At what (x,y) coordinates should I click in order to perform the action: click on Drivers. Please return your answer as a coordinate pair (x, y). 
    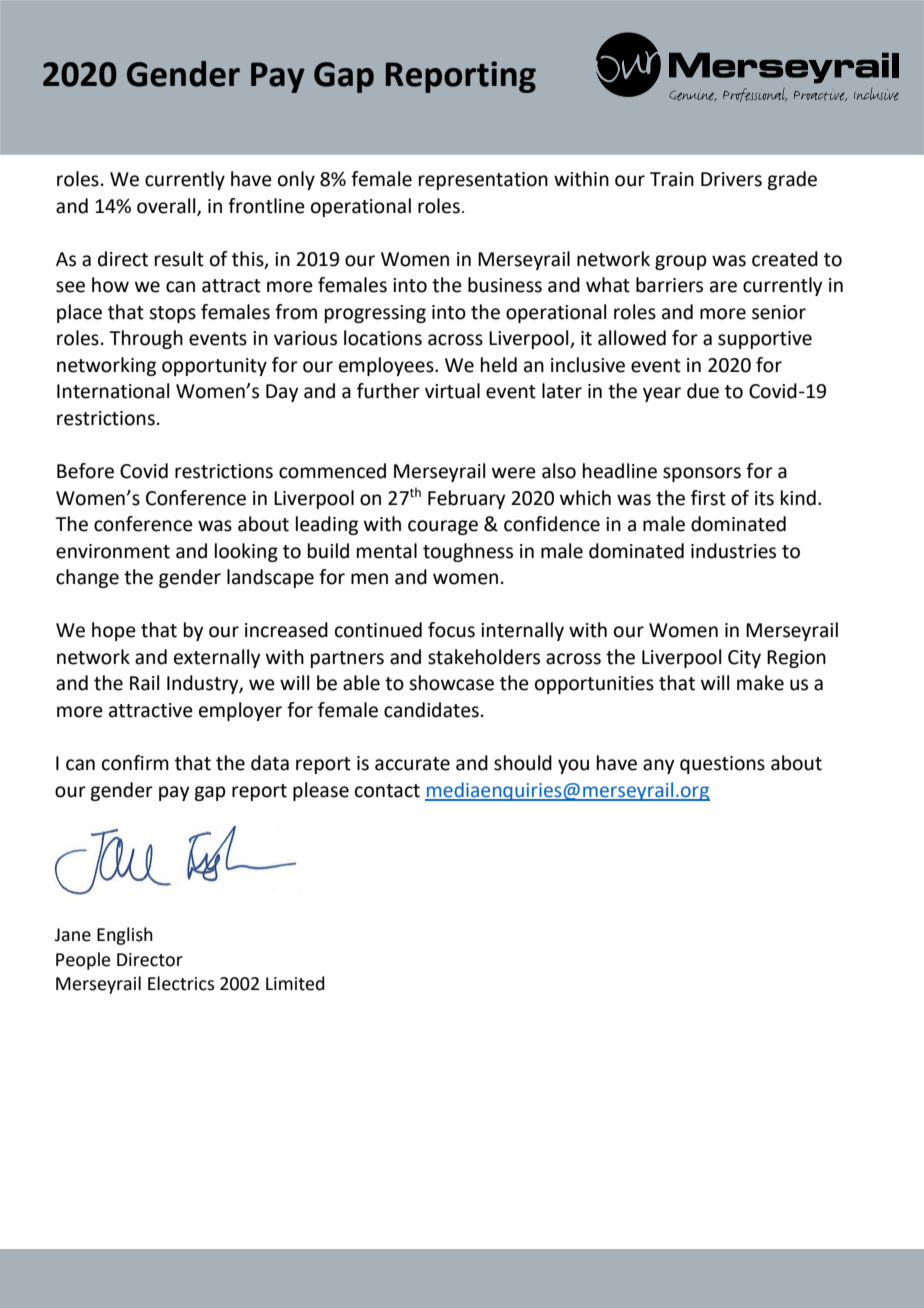
    Looking at the image, I should click on (731, 179).
